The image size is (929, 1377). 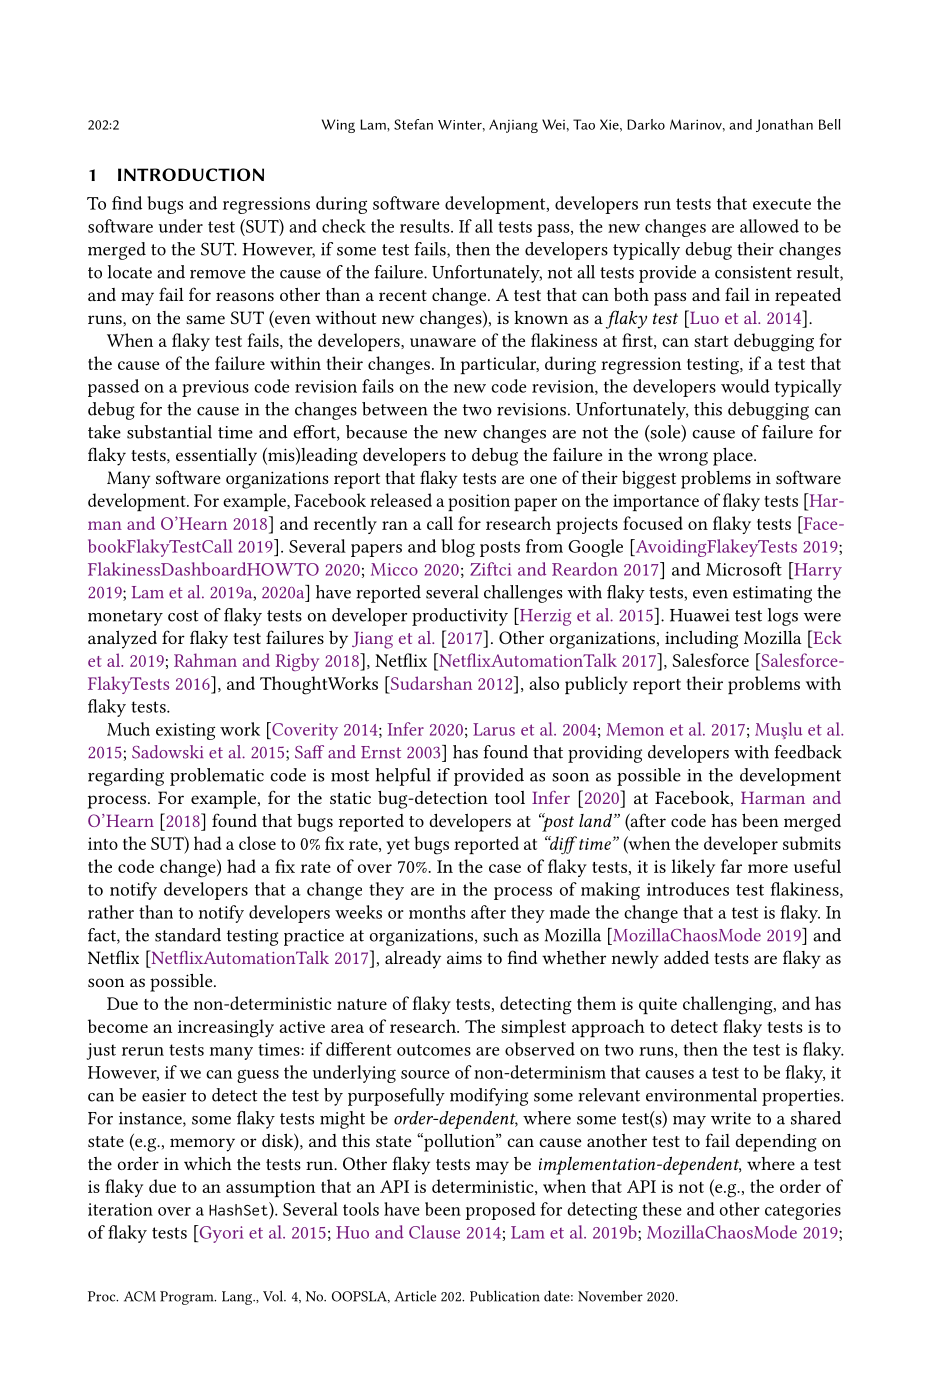 What do you see at coordinates (185, 731) in the document?
I see `existing` at bounding box center [185, 731].
